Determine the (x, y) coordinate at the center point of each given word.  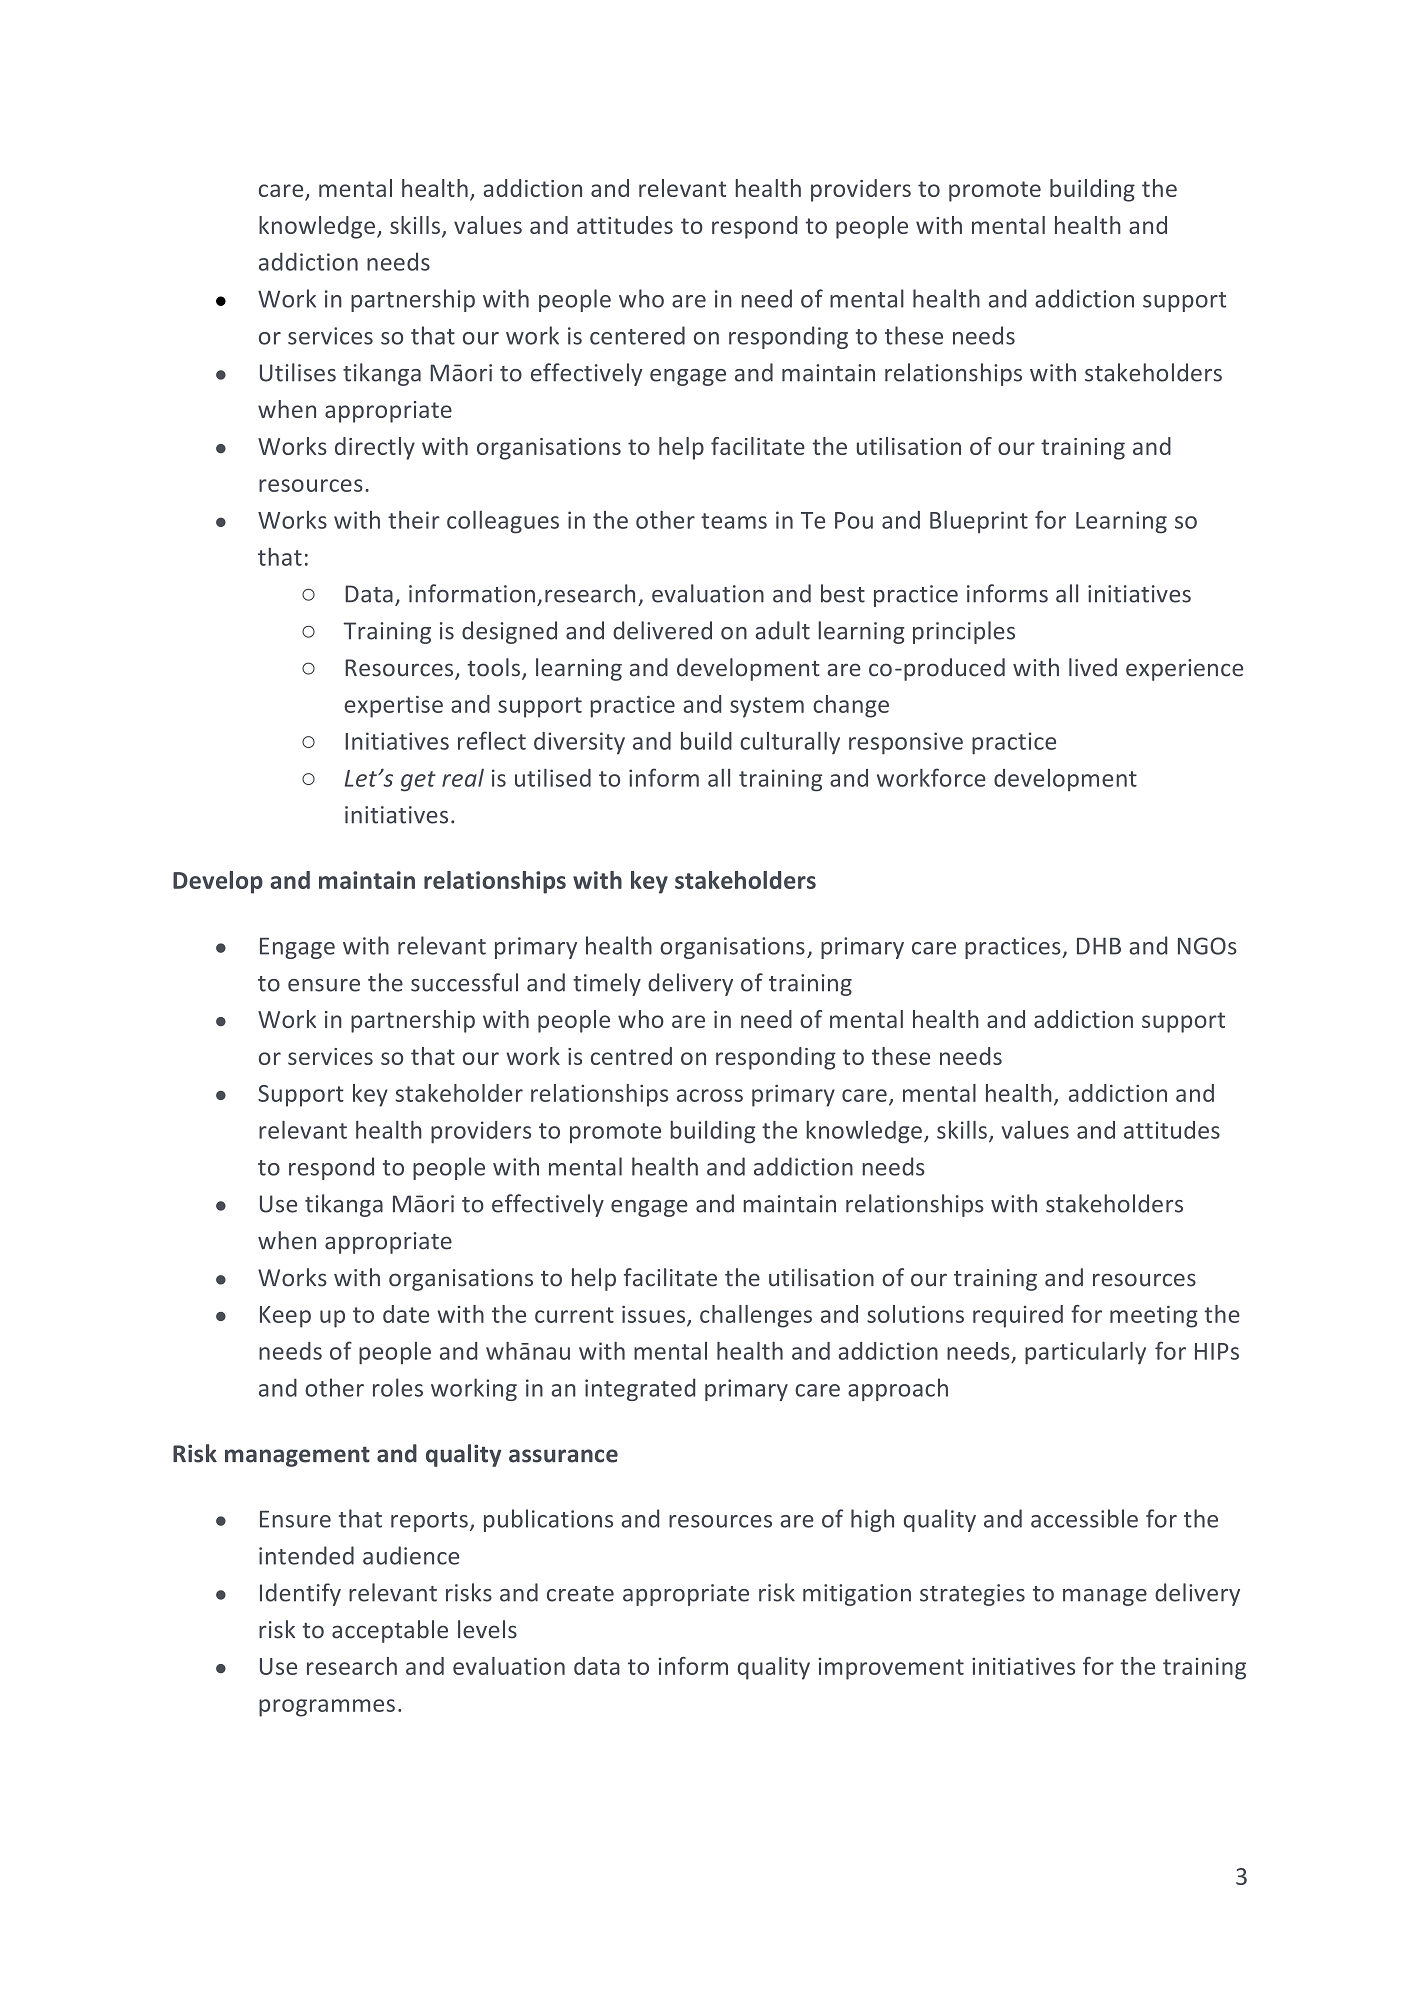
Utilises (298, 372)
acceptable (390, 1631)
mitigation (857, 1595)
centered (637, 335)
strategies (972, 1595)
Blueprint (979, 522)
